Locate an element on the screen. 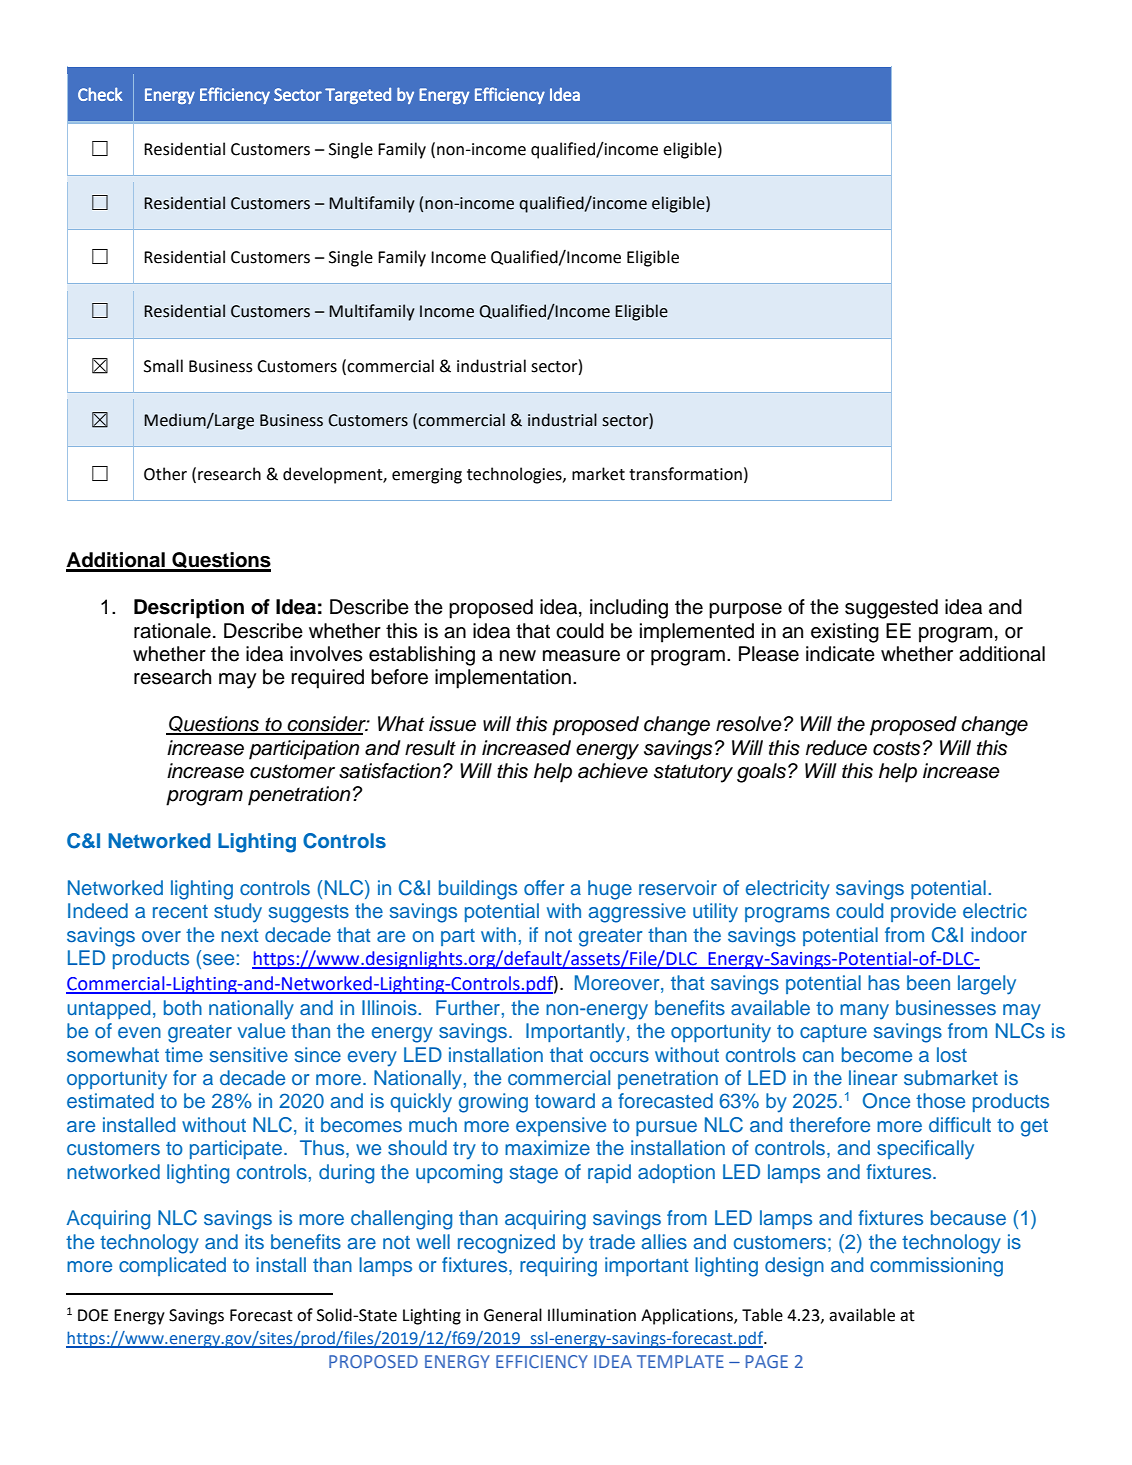  Targeted is located at coordinates (358, 95).
